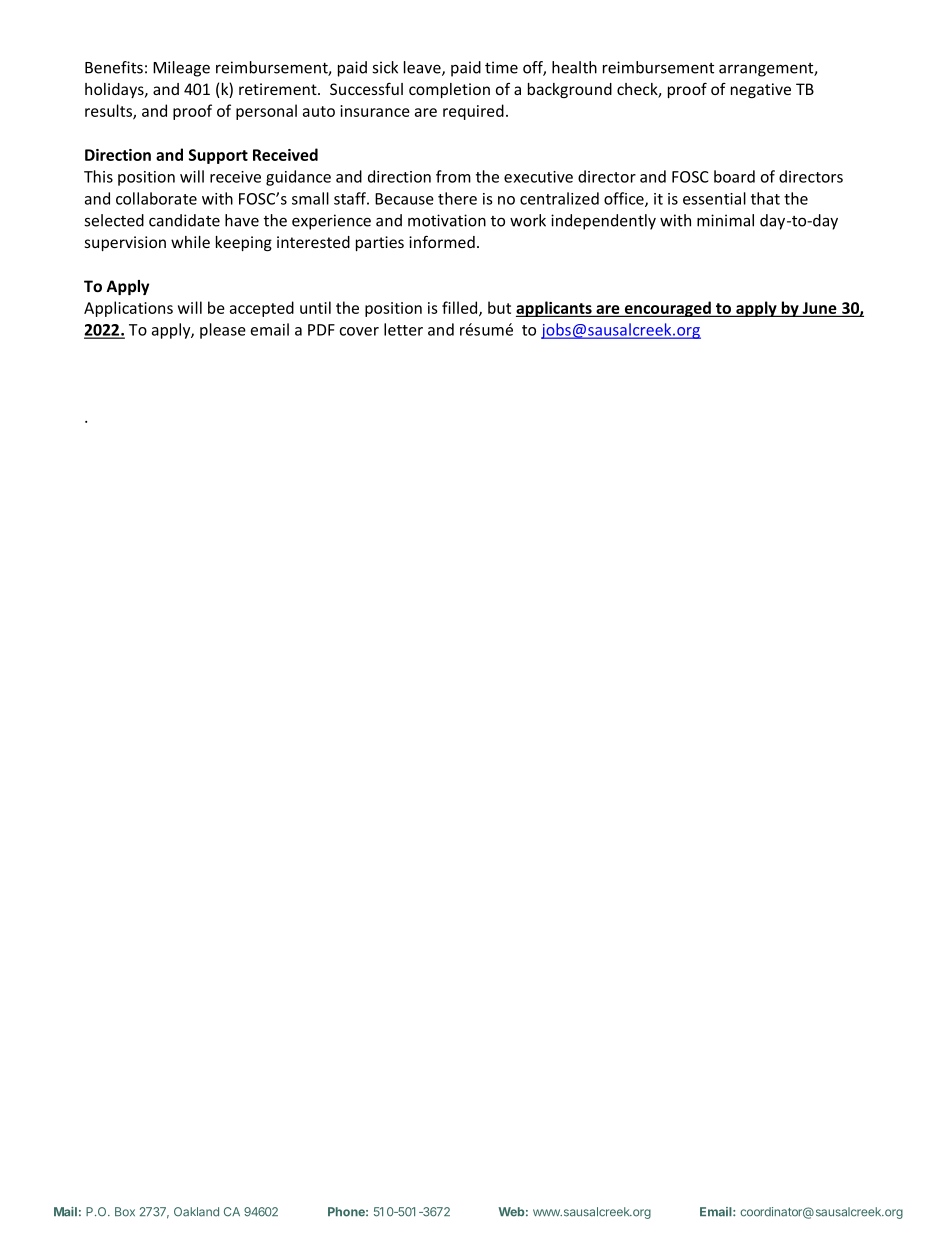 The width and height of the screenshot is (952, 1233). What do you see at coordinates (761, 90) in the screenshot?
I see `negative` at bounding box center [761, 90].
